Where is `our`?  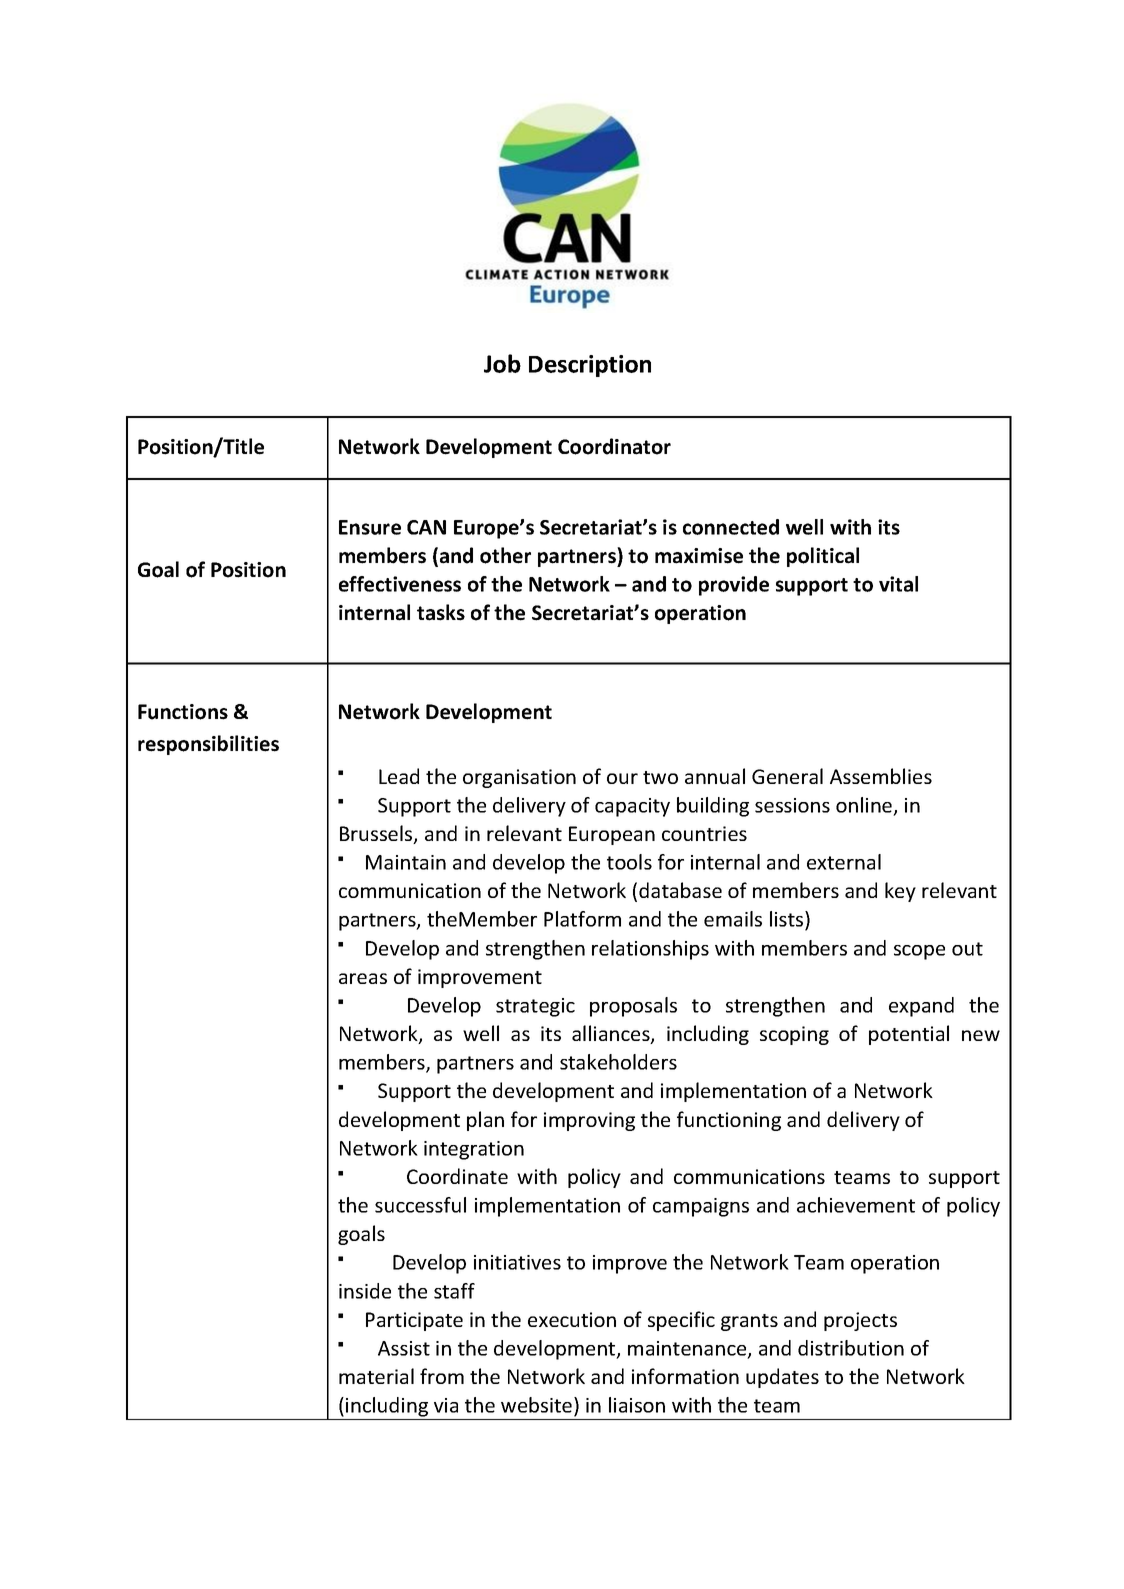 our is located at coordinates (622, 778).
